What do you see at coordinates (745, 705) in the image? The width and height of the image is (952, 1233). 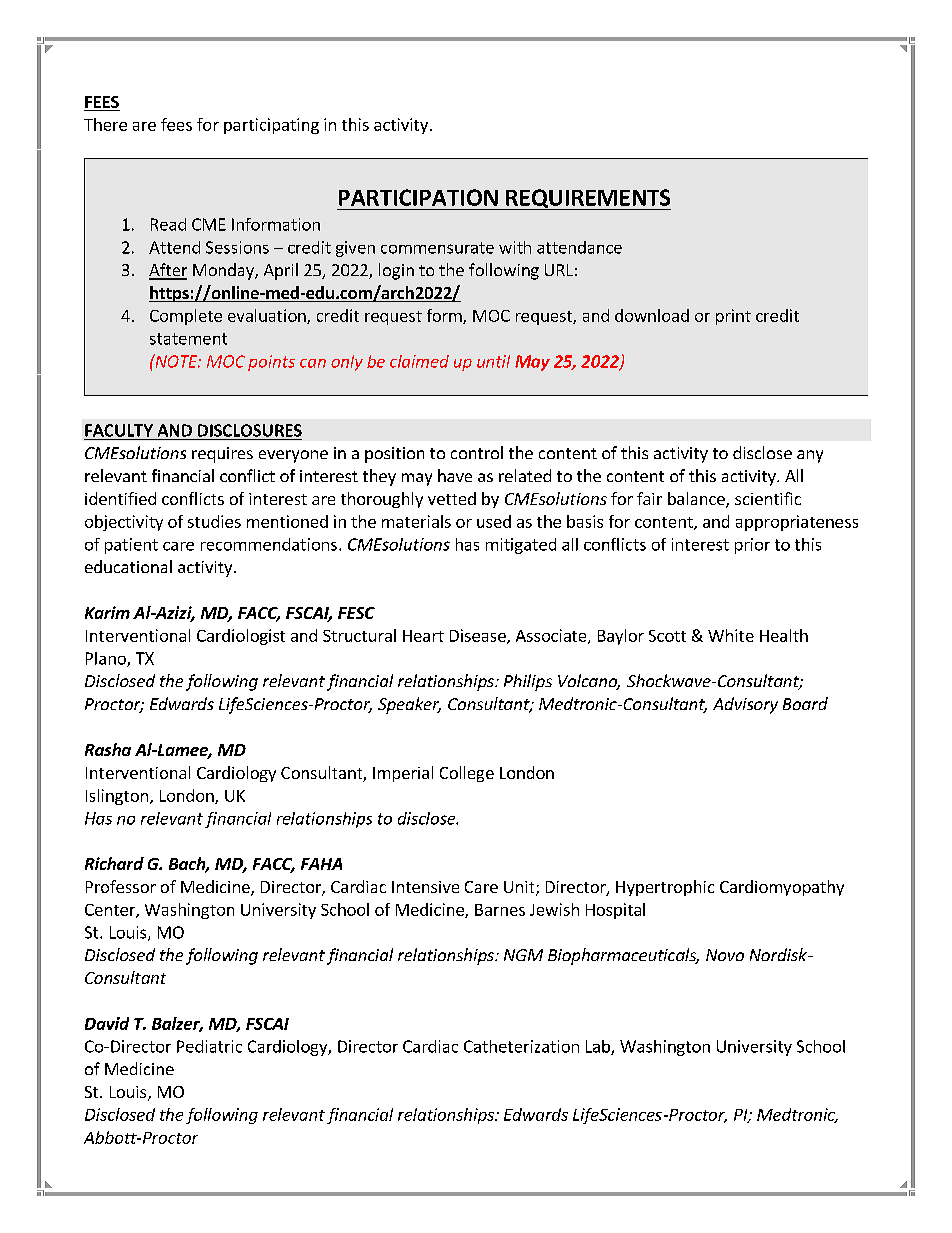 I see `Advisory` at bounding box center [745, 705].
